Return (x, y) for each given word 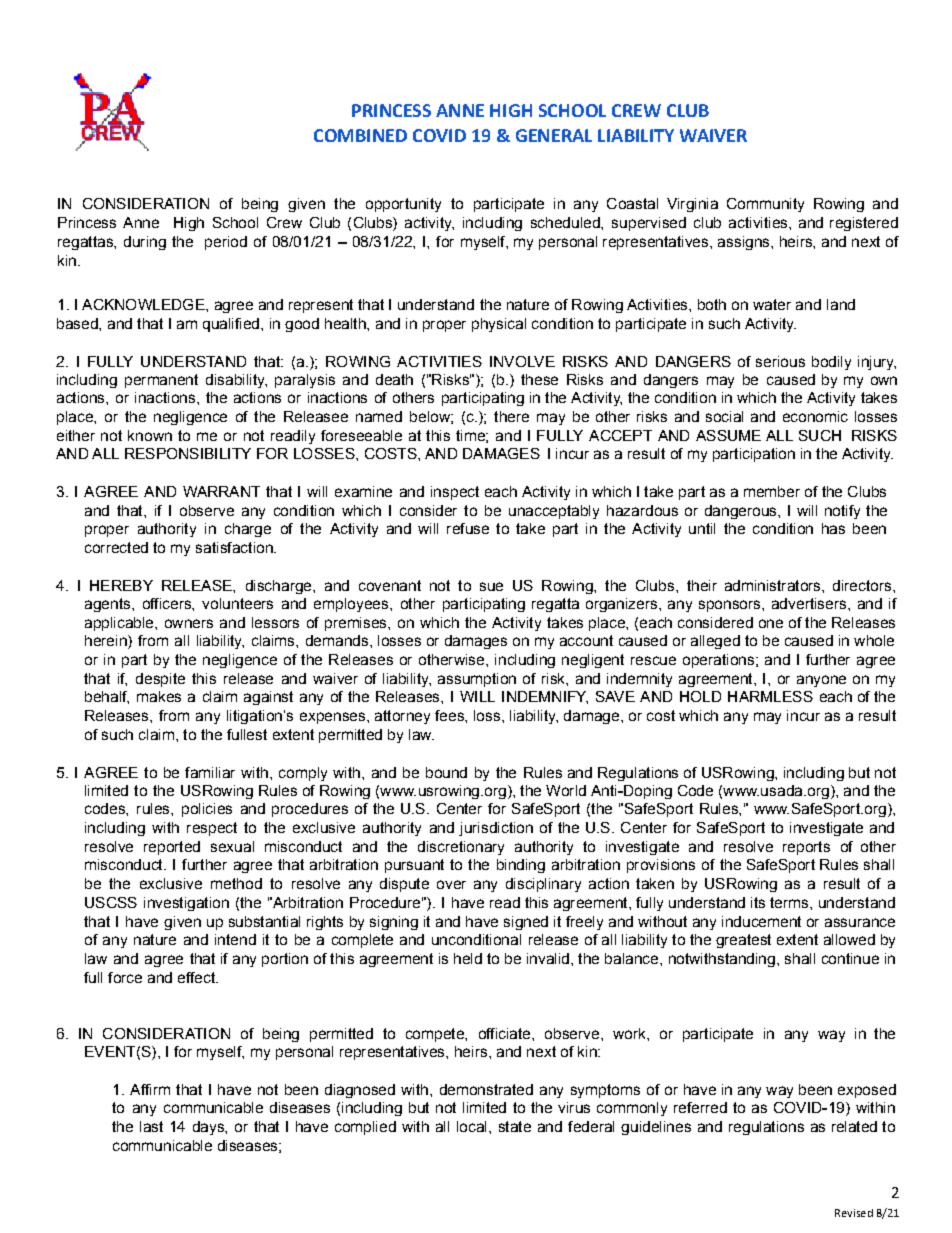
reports (806, 848)
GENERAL (554, 135)
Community (765, 205)
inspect (455, 493)
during (145, 243)
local (471, 1126)
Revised (854, 1213)
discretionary (461, 848)
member (772, 491)
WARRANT (221, 491)
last (151, 1126)
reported (172, 848)
